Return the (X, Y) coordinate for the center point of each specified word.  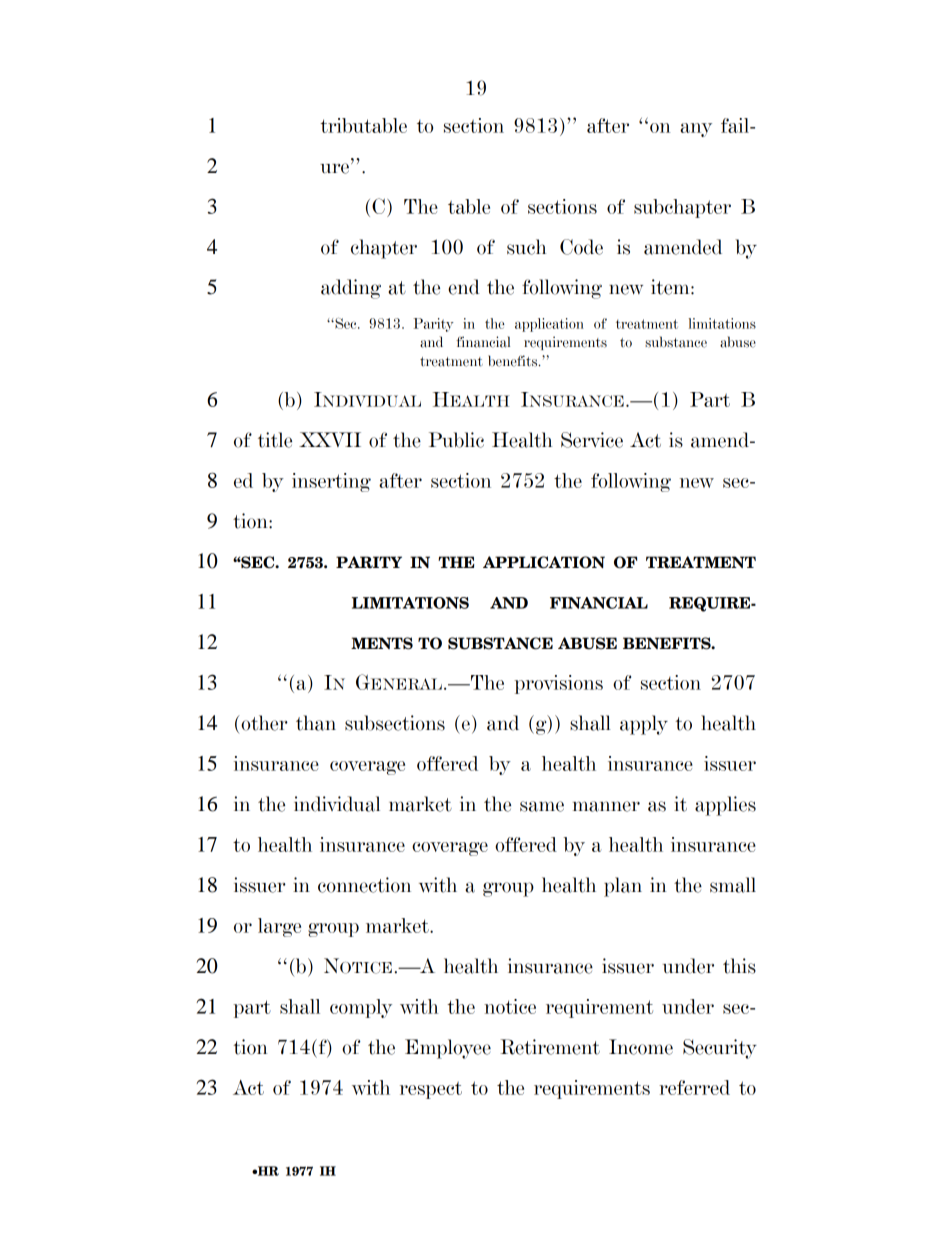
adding (351, 289)
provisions (558, 684)
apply (644, 725)
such (526, 247)
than (316, 723)
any (696, 130)
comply (361, 1008)
